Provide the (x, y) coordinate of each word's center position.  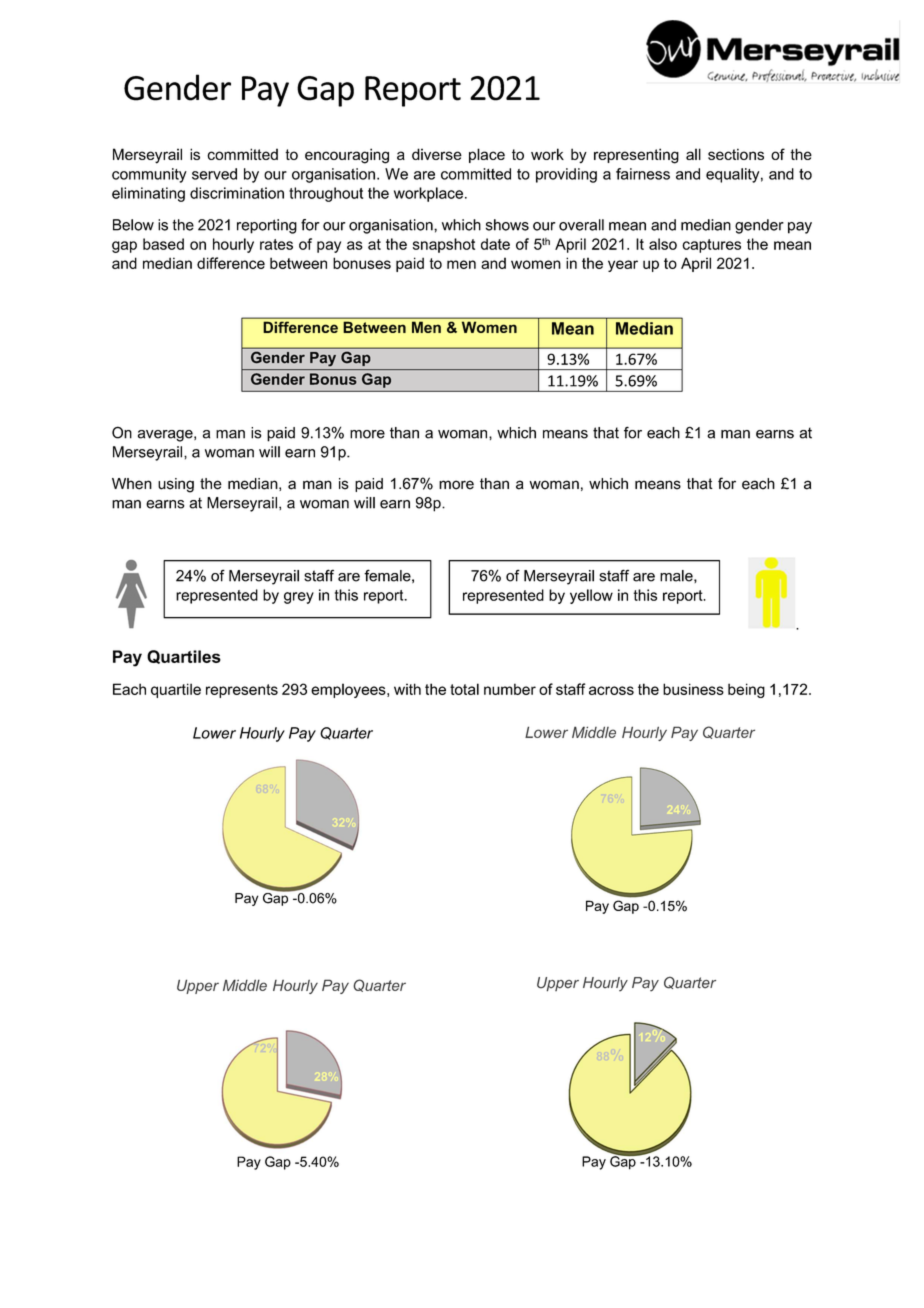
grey (299, 598)
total (464, 689)
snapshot (444, 245)
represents (242, 691)
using (176, 485)
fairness (643, 174)
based (163, 244)
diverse (437, 154)
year (623, 266)
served (214, 174)
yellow (591, 596)
